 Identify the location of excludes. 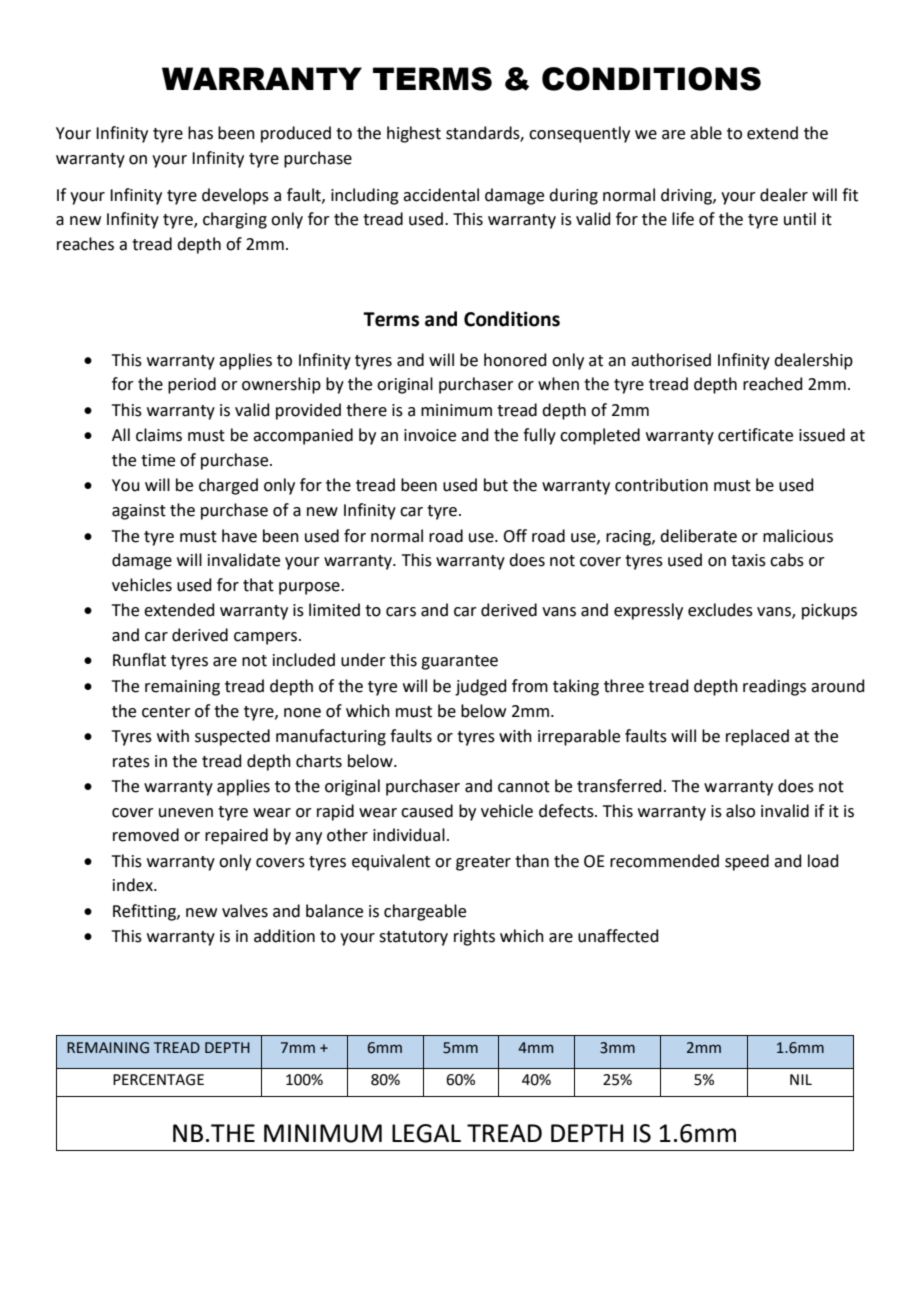
(720, 610).
